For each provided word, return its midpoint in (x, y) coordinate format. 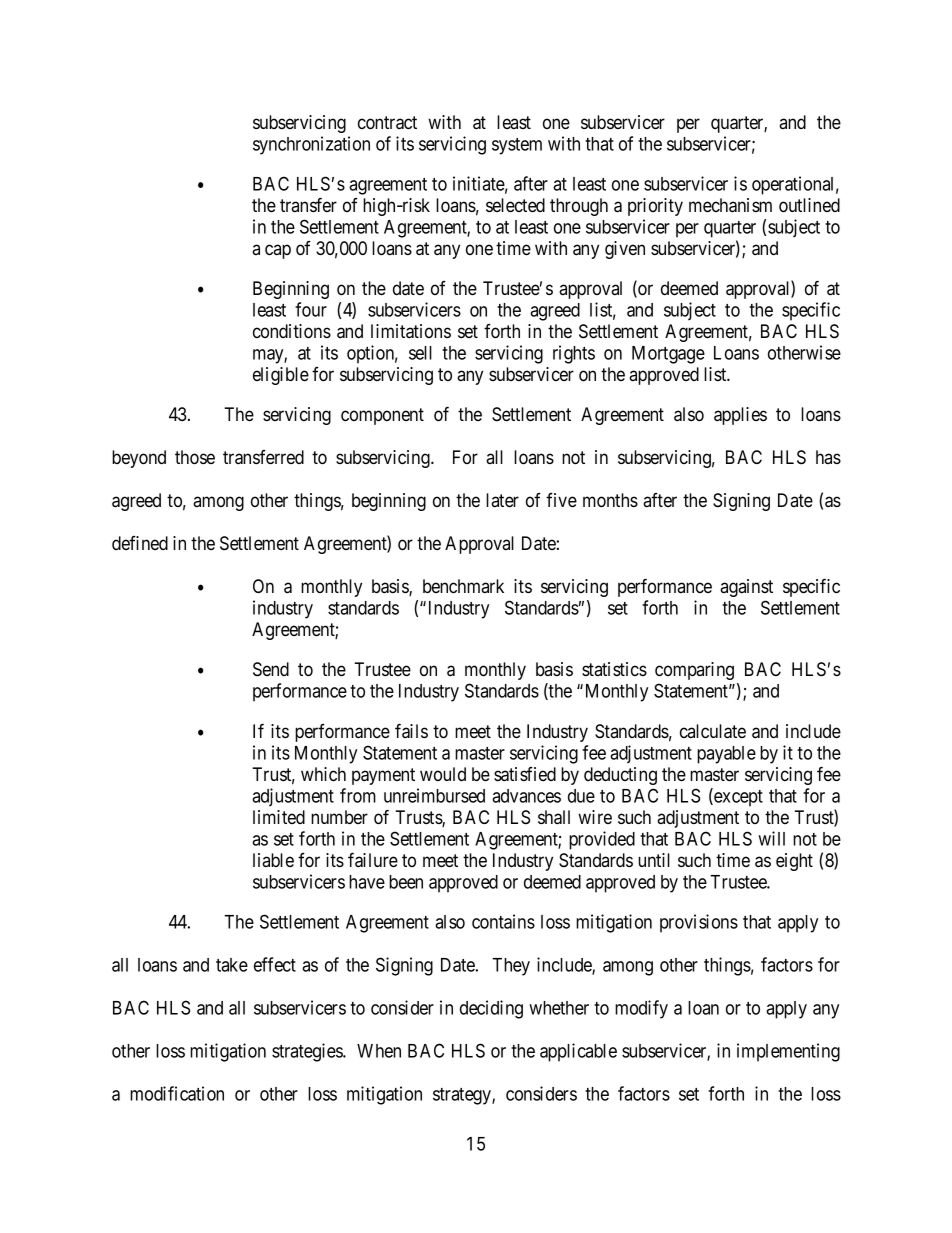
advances (526, 796)
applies (740, 416)
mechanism (730, 205)
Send (271, 669)
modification (177, 1093)
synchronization (311, 145)
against (746, 588)
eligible (281, 376)
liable (273, 860)
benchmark (463, 586)
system (517, 146)
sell (420, 353)
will (771, 838)
